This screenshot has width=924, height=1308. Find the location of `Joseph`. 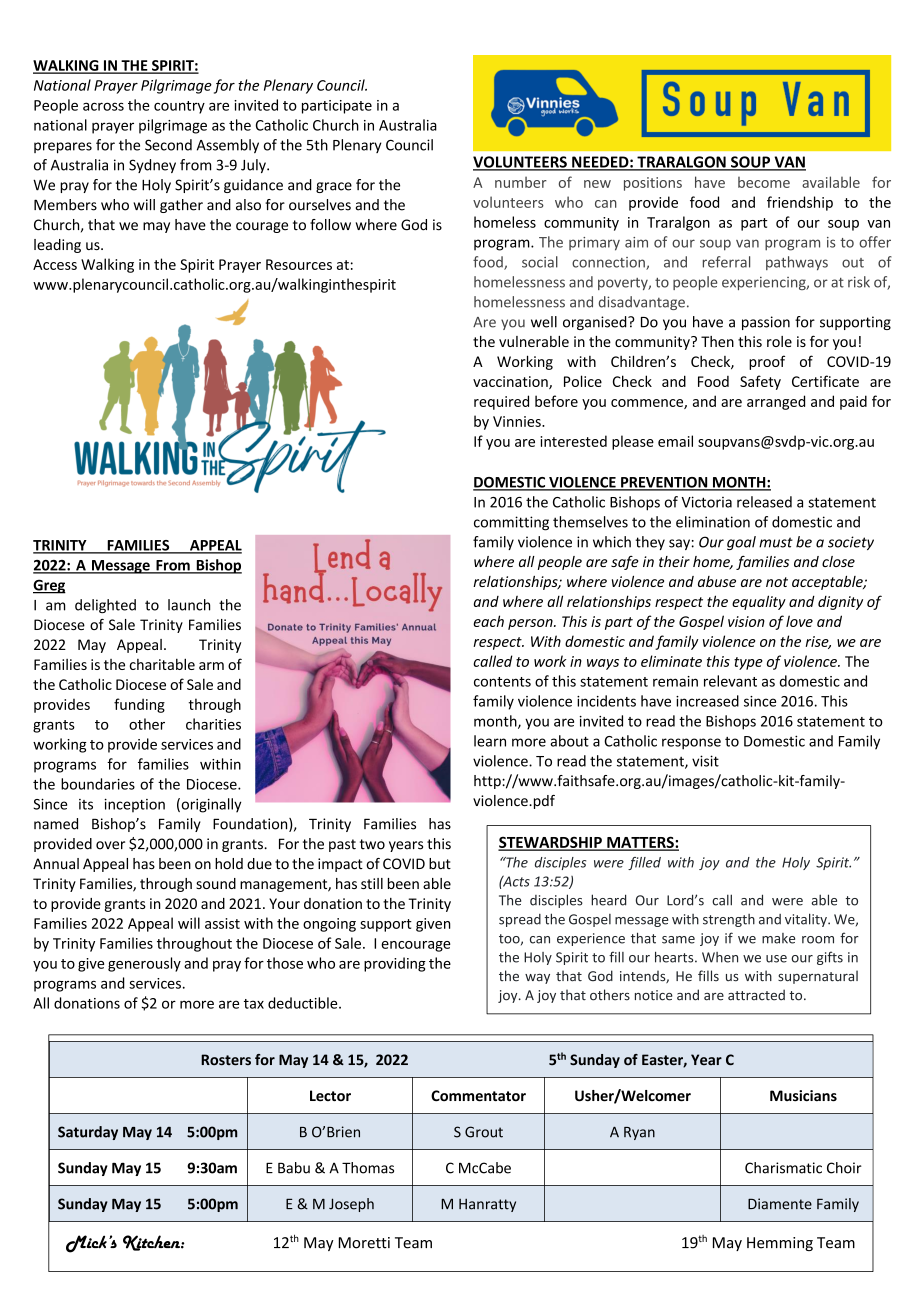

Joseph is located at coordinates (351, 1205).
